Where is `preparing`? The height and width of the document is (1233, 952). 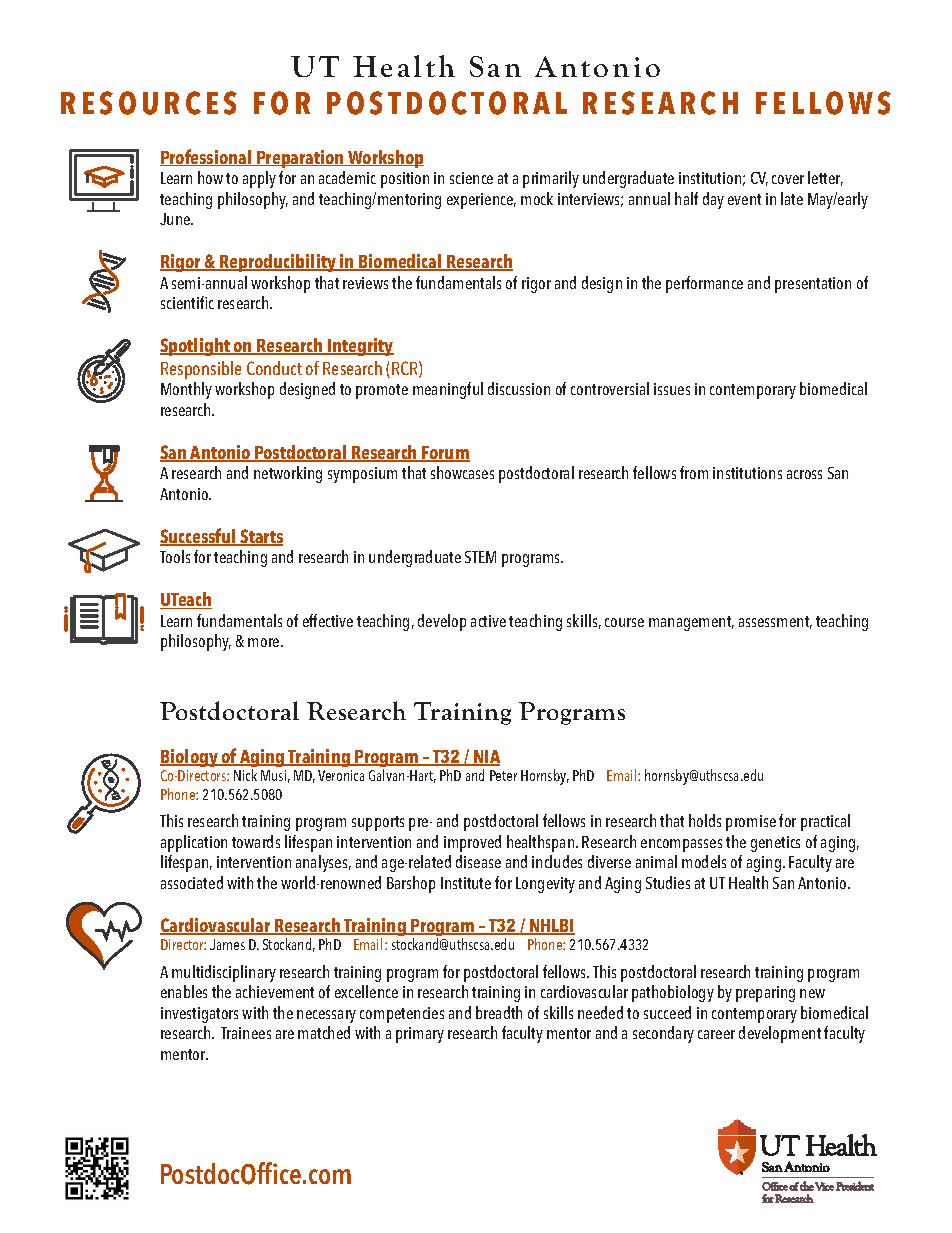
preparing is located at coordinates (765, 994).
